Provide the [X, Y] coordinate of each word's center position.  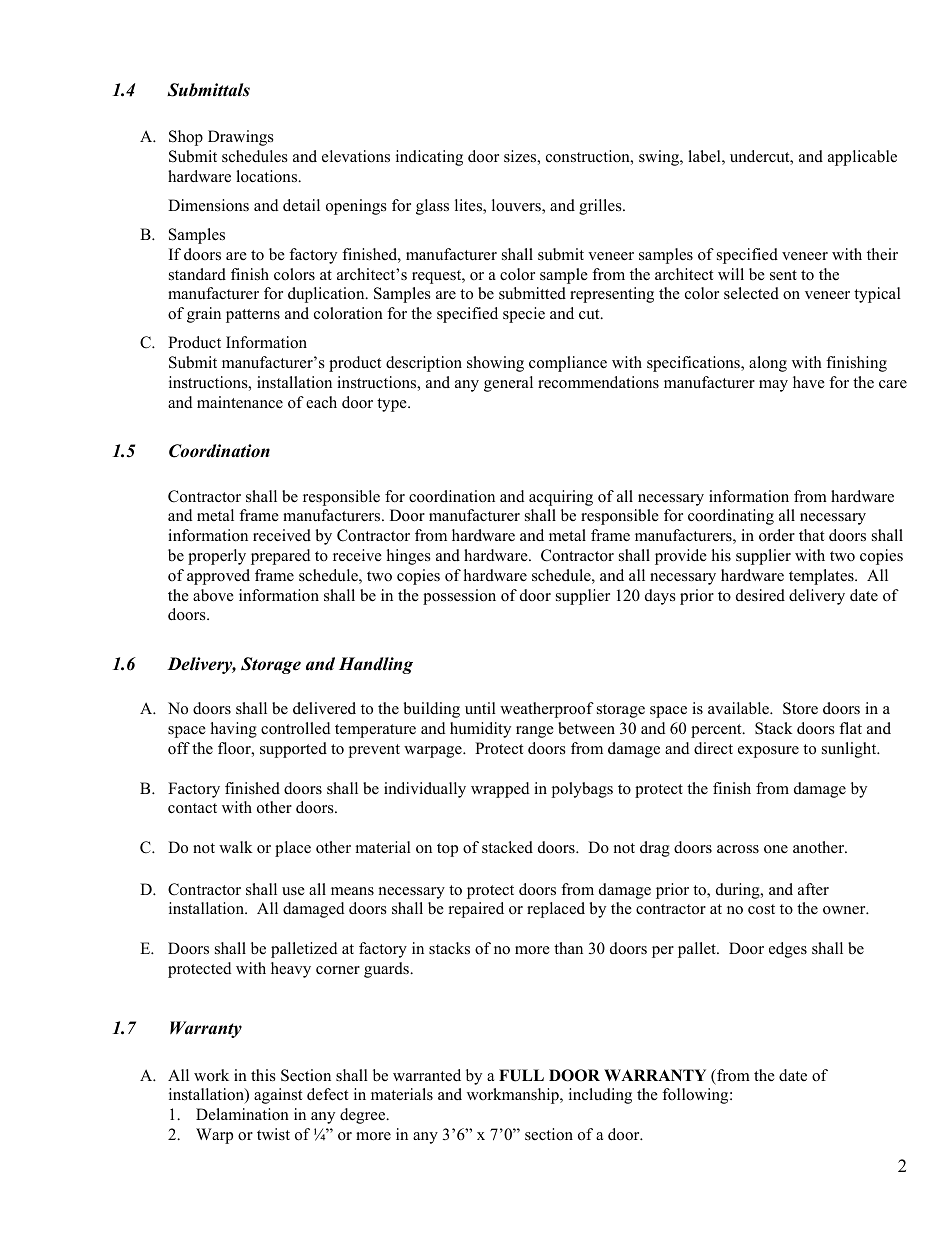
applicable [862, 158]
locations [268, 176]
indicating [429, 158]
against [278, 1096]
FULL [521, 1075]
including [600, 1096]
